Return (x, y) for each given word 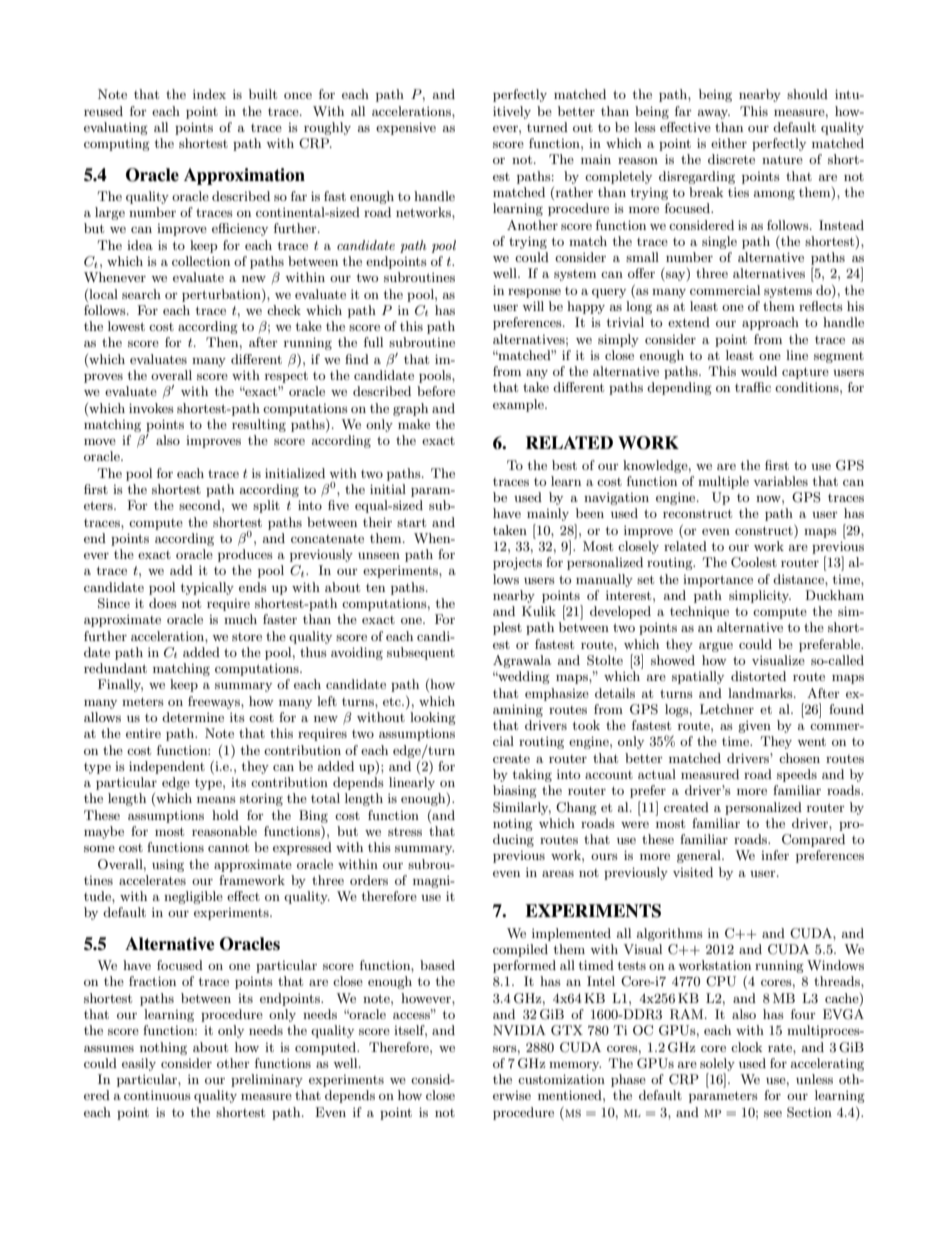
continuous (157, 1095)
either (729, 143)
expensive (406, 128)
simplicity (760, 596)
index (209, 94)
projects (517, 563)
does (163, 603)
